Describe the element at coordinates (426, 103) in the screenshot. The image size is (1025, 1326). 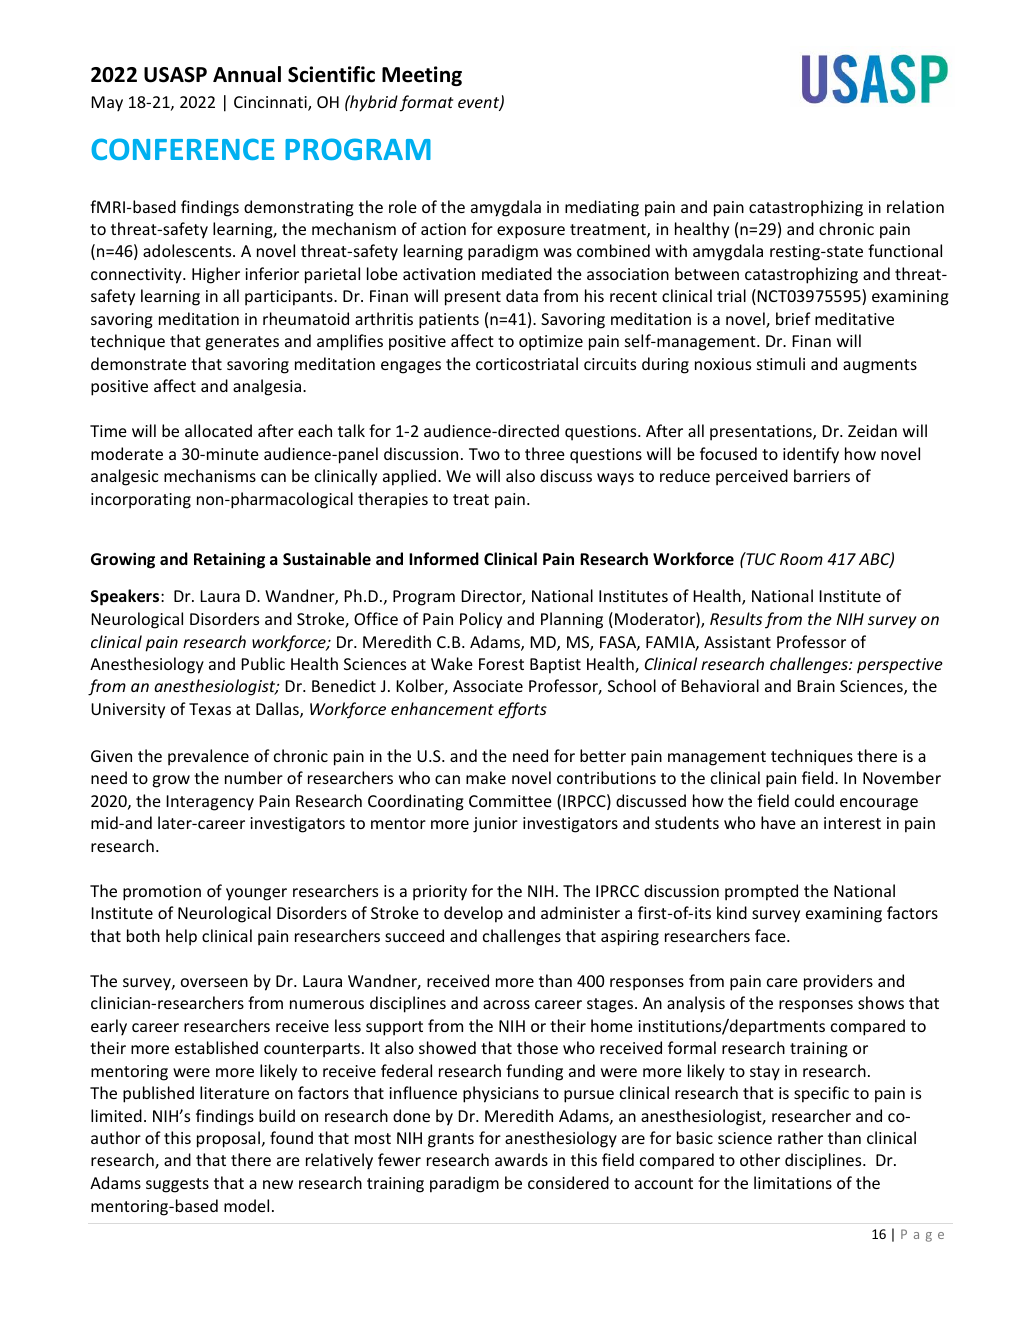
I see `format` at that location.
